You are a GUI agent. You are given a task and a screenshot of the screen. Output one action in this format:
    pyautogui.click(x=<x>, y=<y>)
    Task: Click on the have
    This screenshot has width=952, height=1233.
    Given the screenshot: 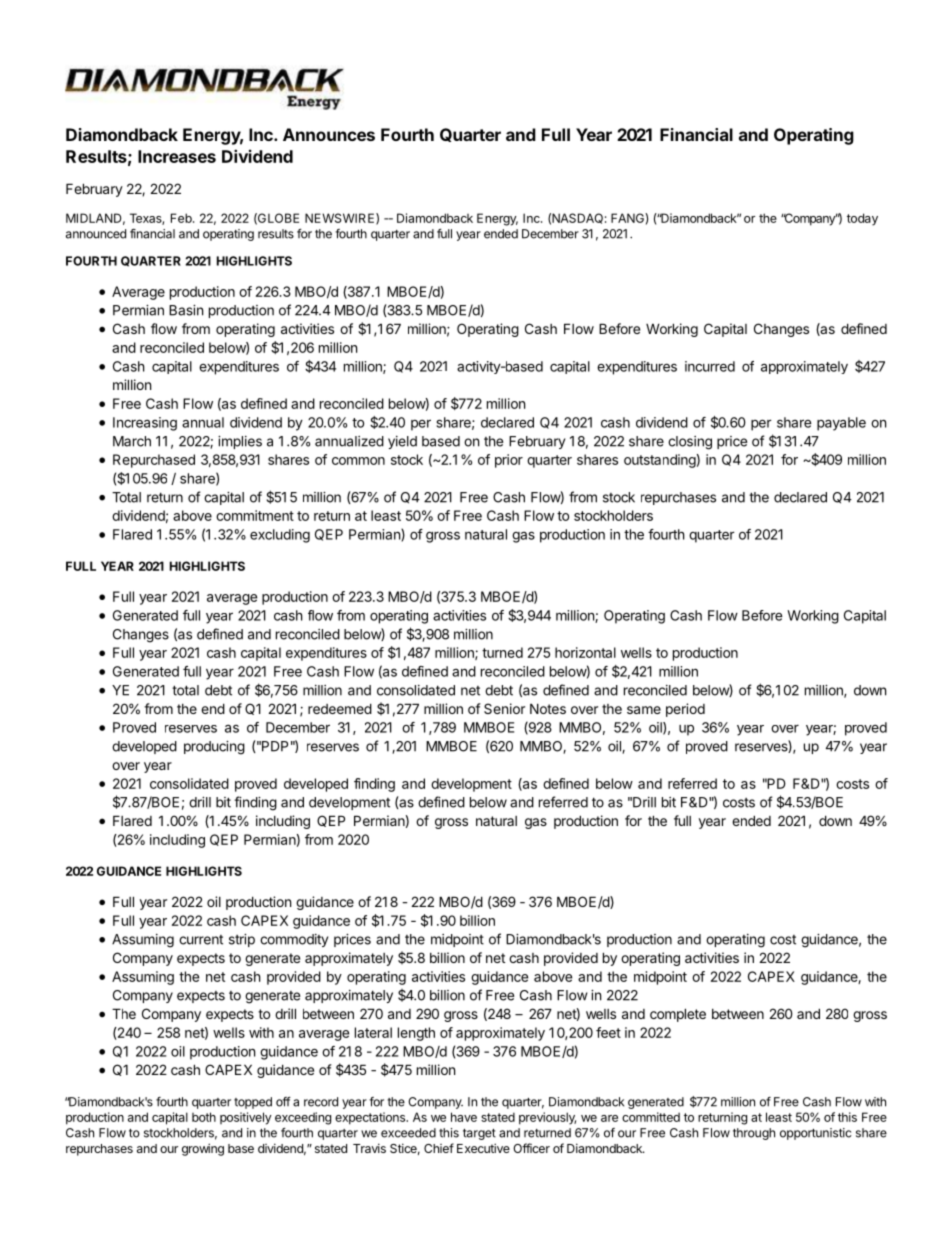 What is the action you would take?
    pyautogui.click(x=464, y=1117)
